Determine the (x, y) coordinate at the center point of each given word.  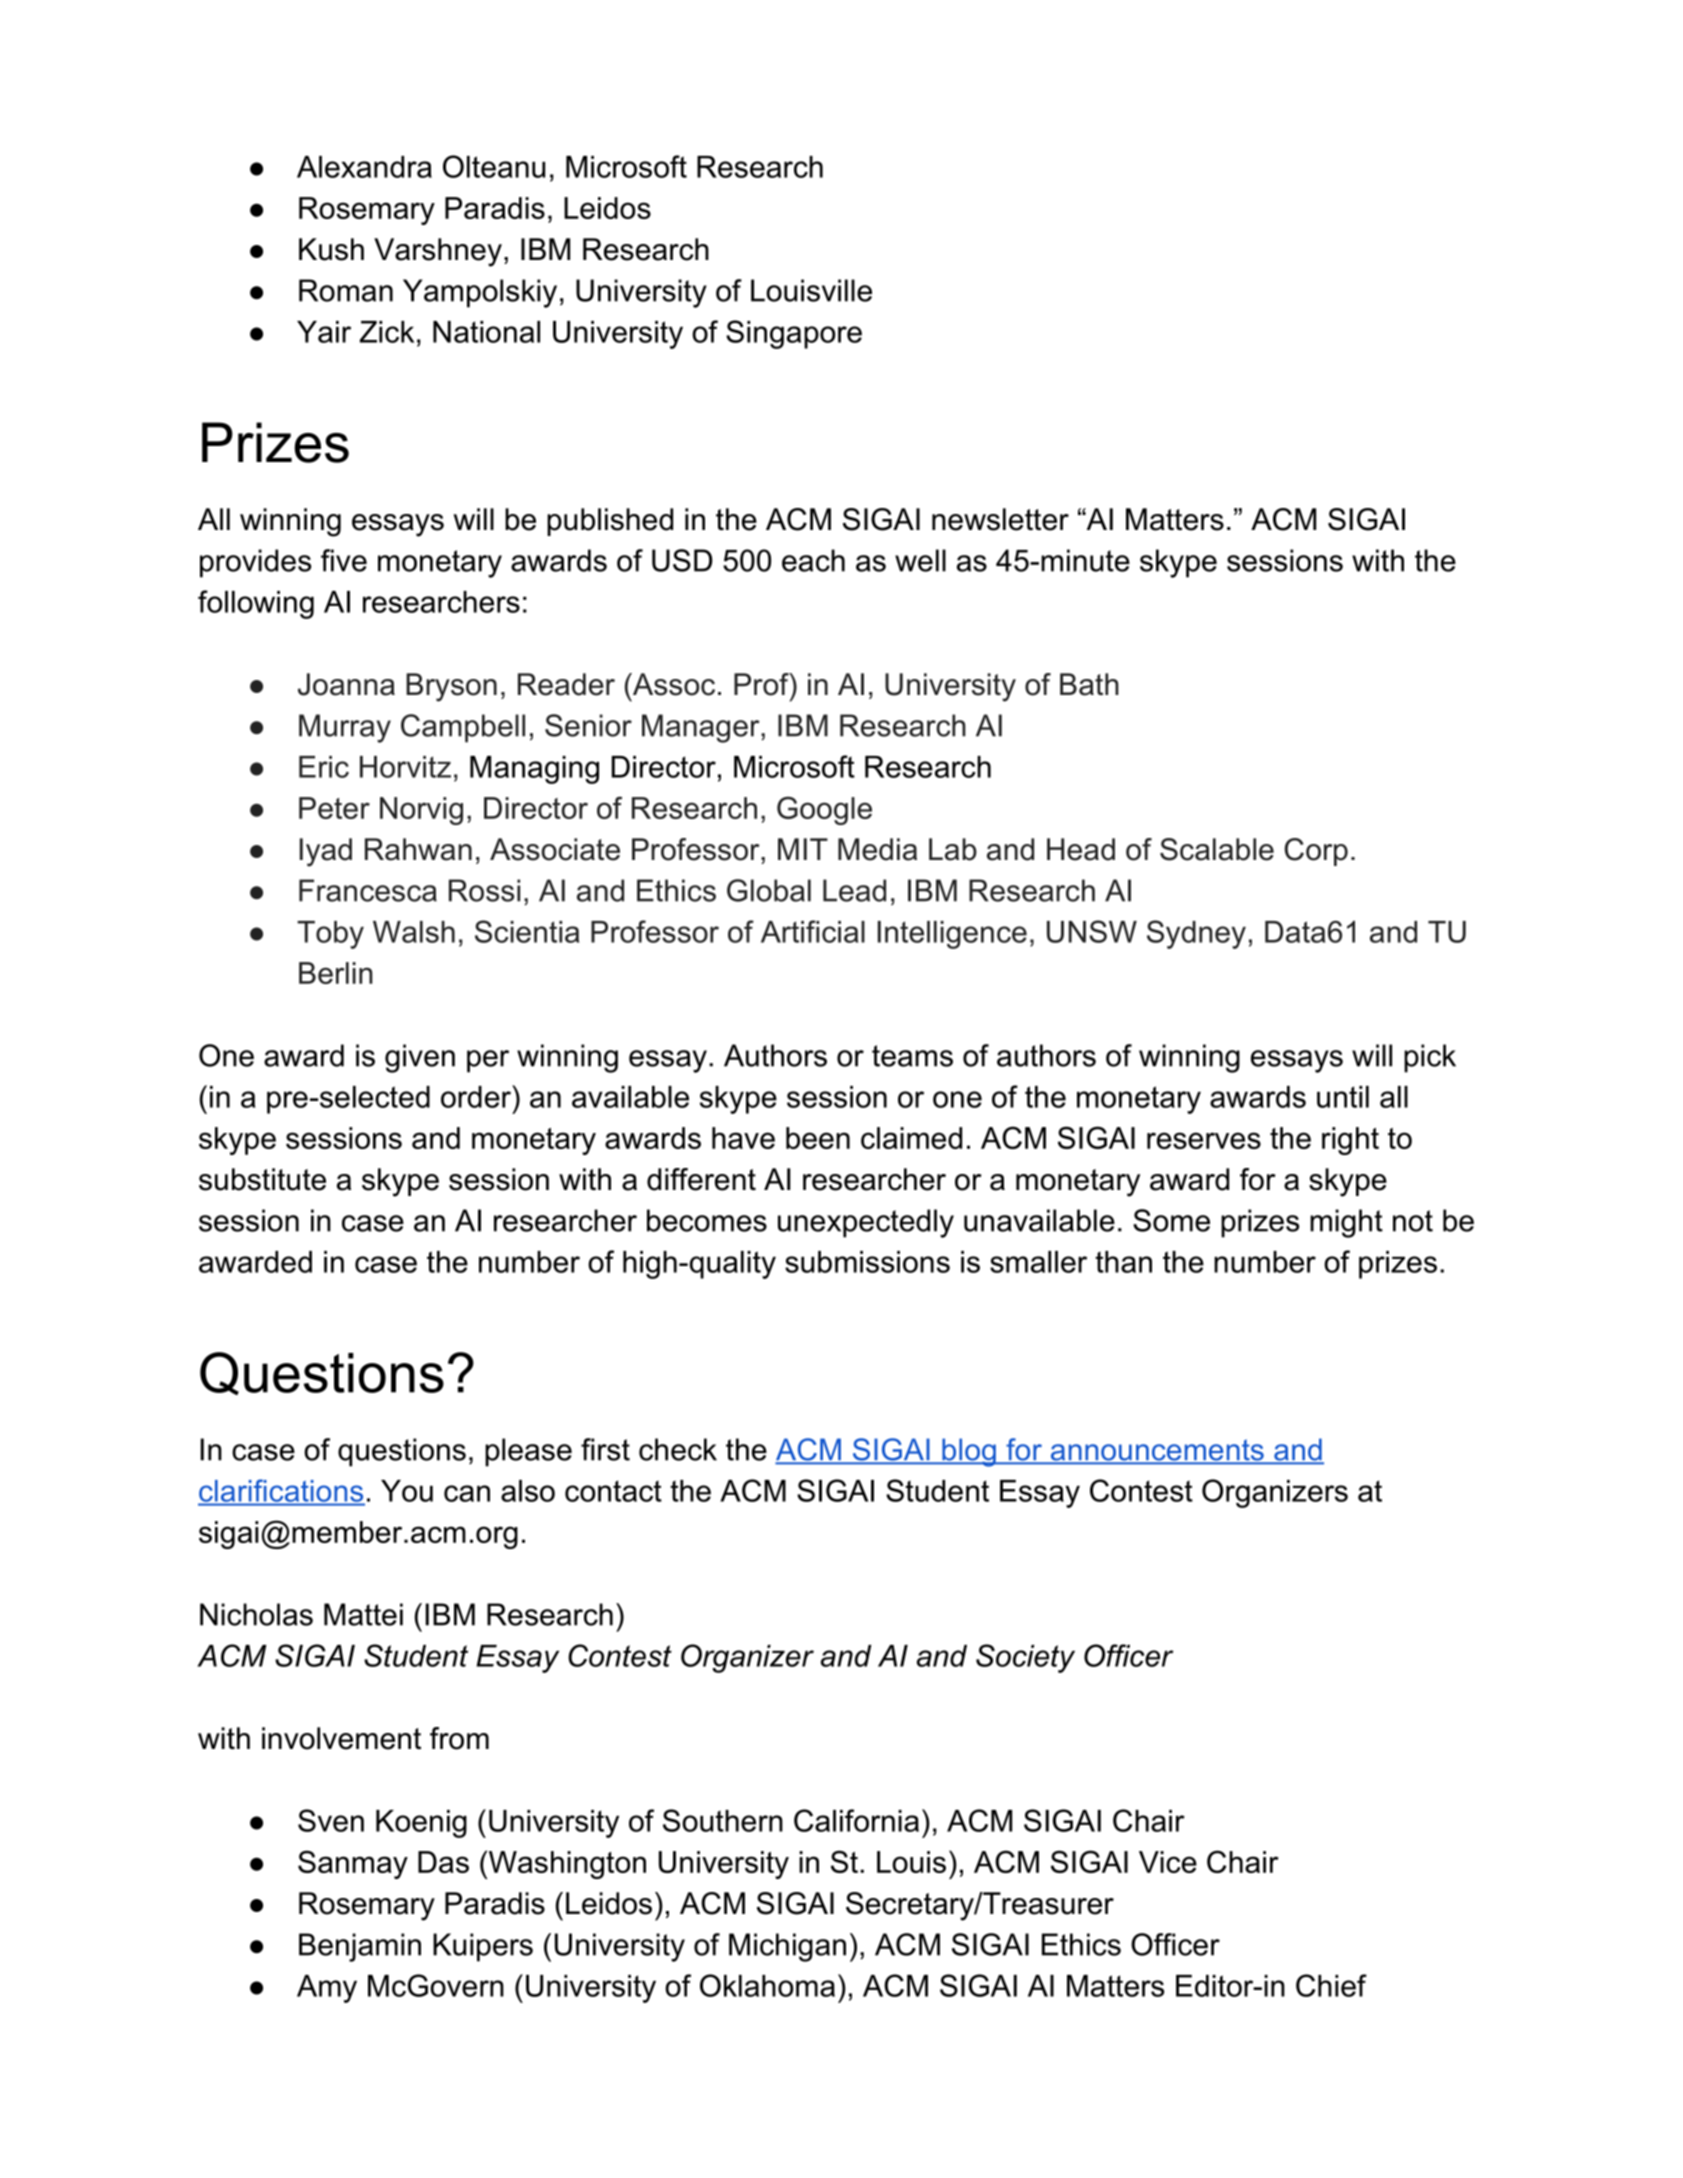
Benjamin (360, 1947)
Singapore (794, 334)
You (407, 1491)
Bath (1089, 684)
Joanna (346, 684)
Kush (331, 249)
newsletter (1000, 519)
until (1343, 1097)
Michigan (787, 1947)
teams (912, 1056)
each (813, 560)
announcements (1157, 1451)
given (420, 1058)
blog (969, 1452)
